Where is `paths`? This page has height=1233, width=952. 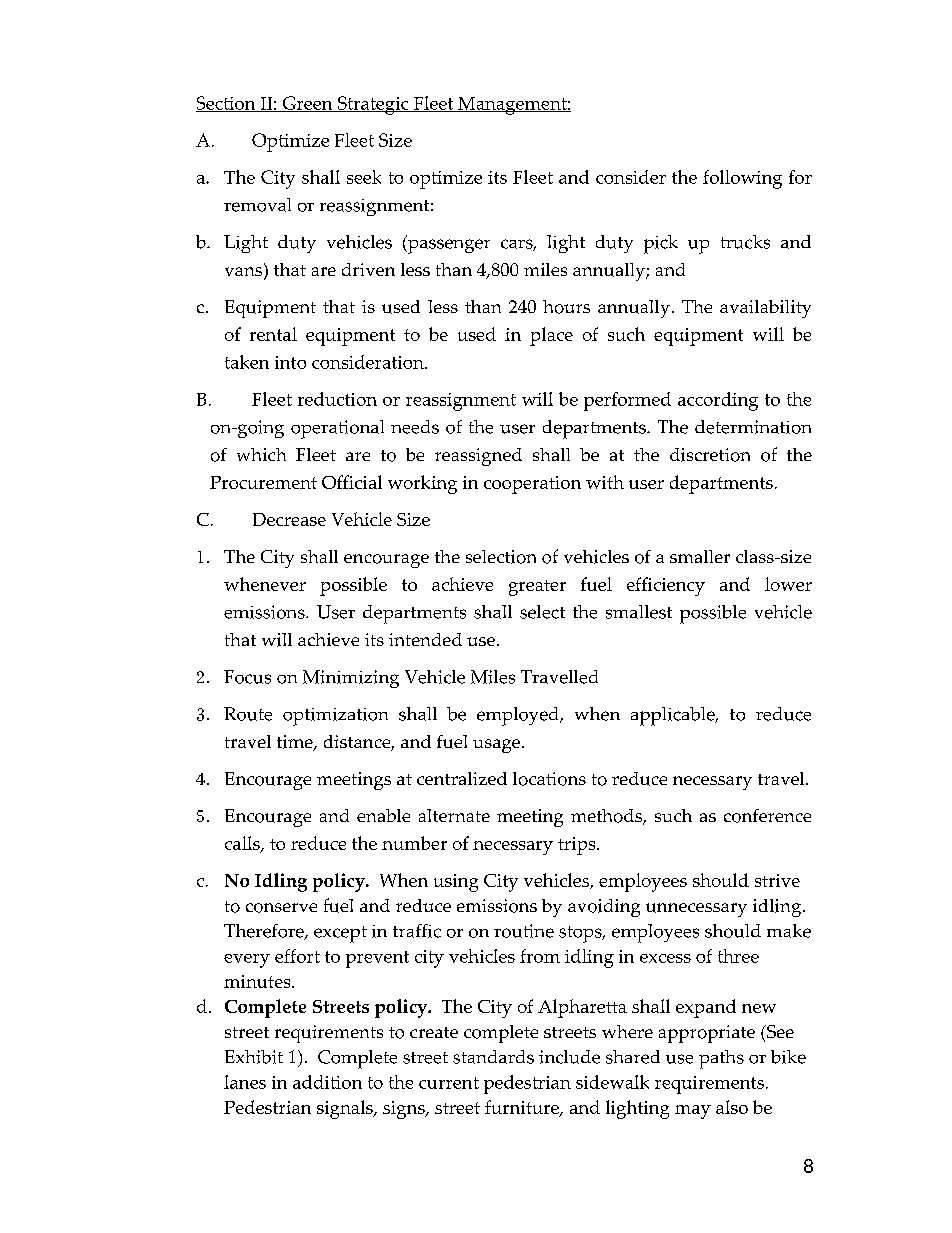 paths is located at coordinates (721, 1059).
